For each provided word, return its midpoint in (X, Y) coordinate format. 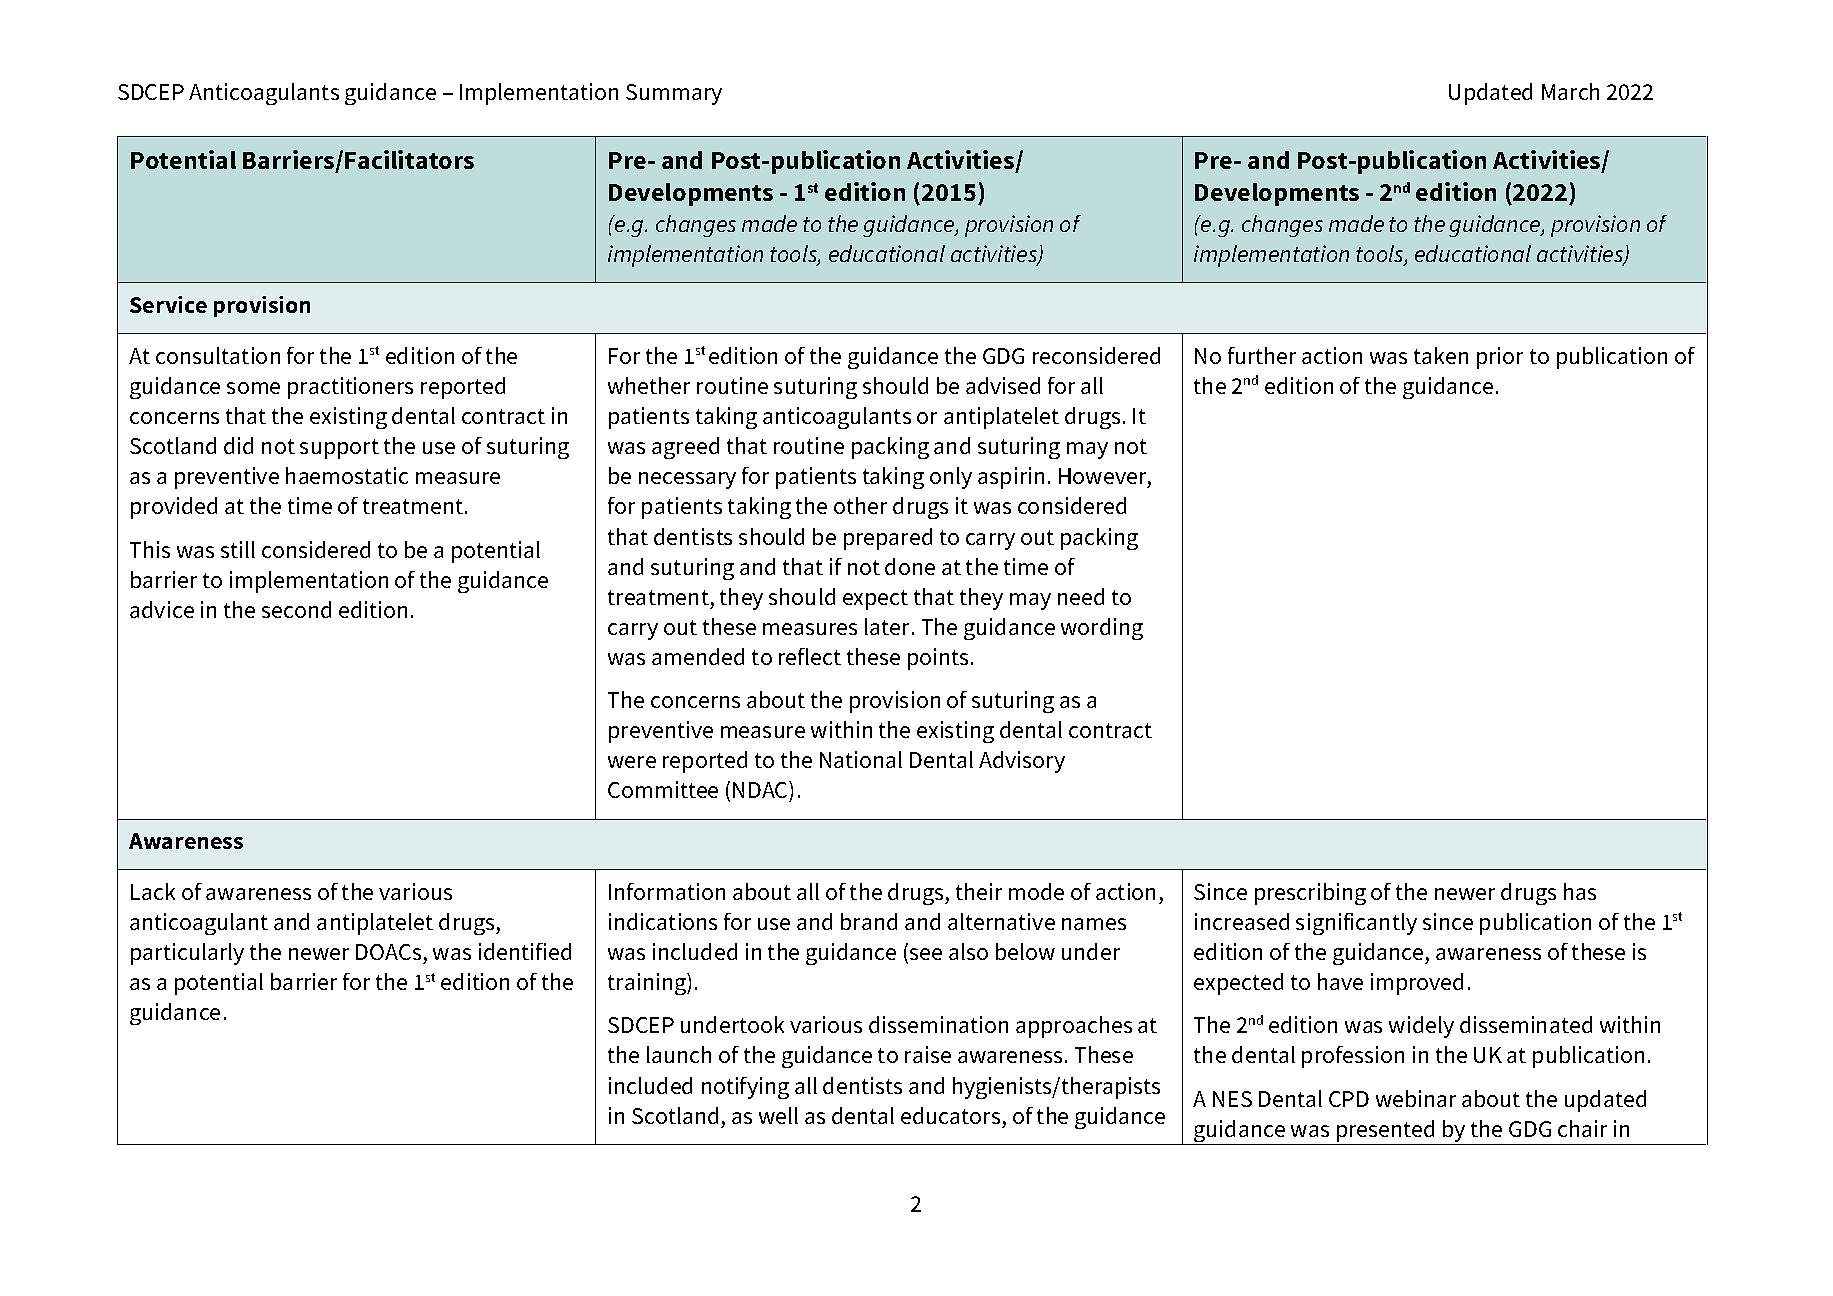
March (1570, 91)
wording (1102, 629)
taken (1441, 355)
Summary (674, 94)
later (889, 626)
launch (679, 1054)
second (296, 609)
